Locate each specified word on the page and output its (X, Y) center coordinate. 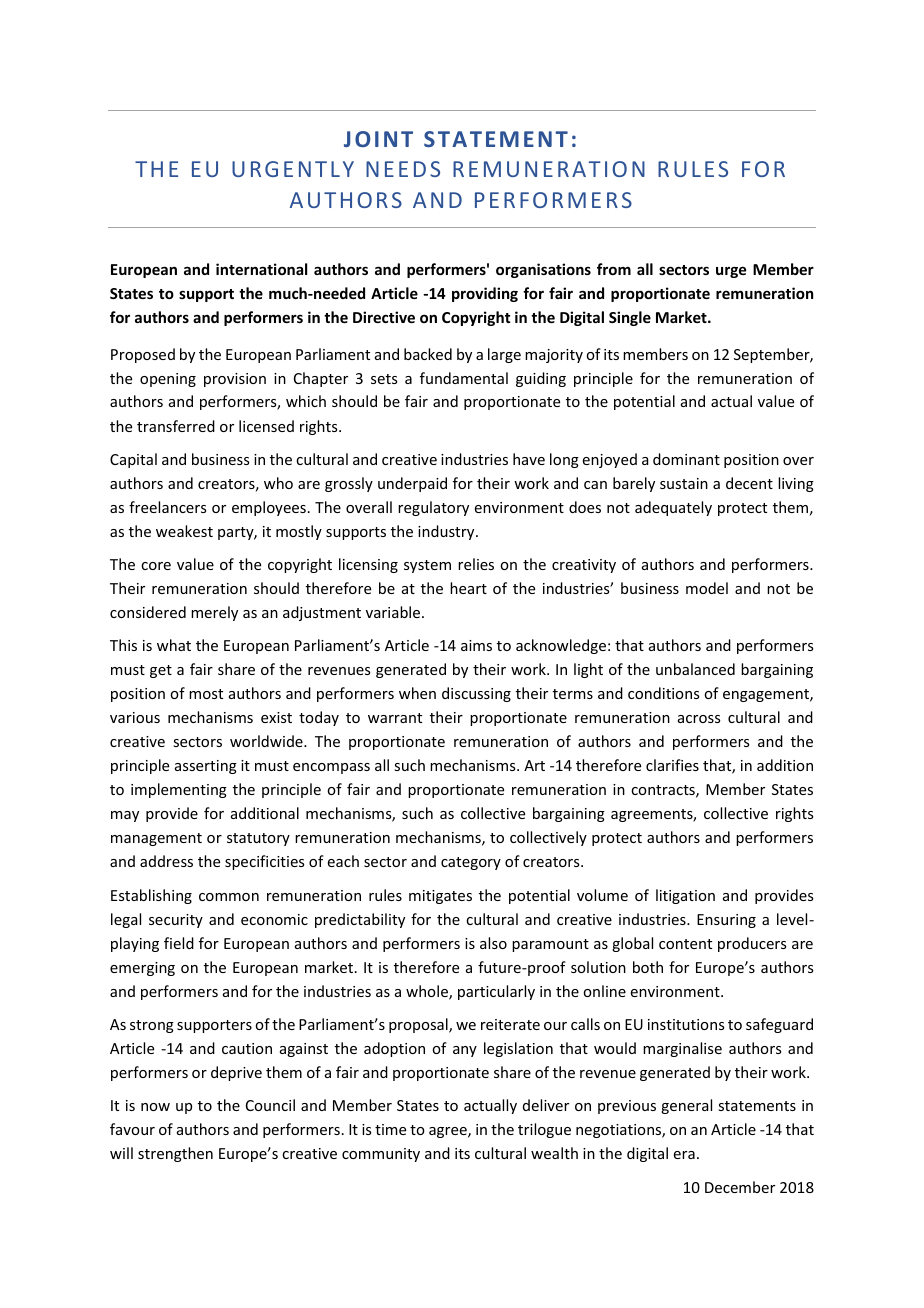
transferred (176, 426)
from (614, 269)
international (261, 269)
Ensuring (726, 921)
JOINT (378, 139)
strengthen (175, 1154)
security (176, 921)
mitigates (440, 897)
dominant (686, 459)
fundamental (464, 378)
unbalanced (695, 669)
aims (476, 645)
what (174, 645)
